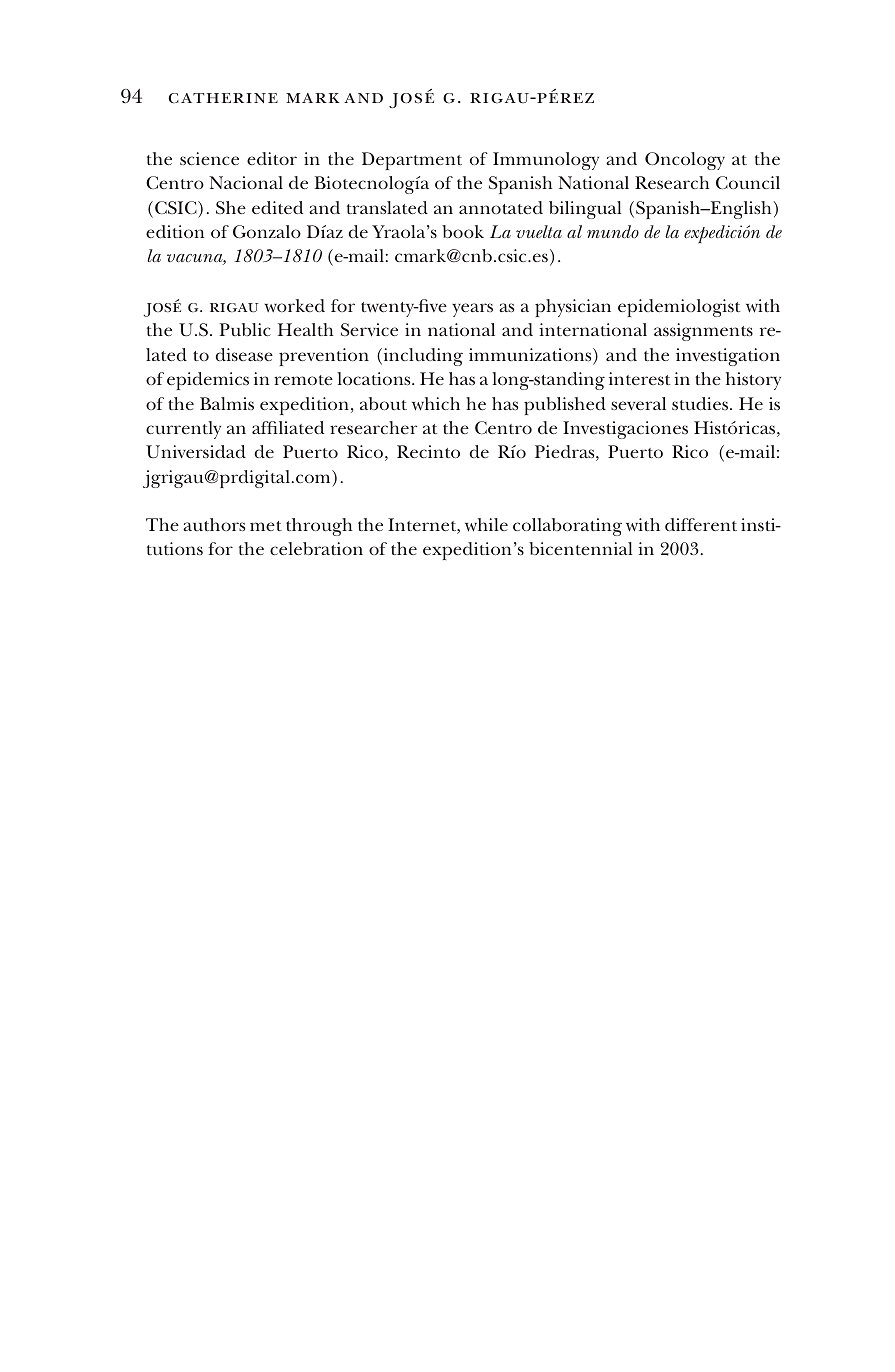 The image size is (895, 1372). Describe the element at coordinates (701, 524) in the document. I see `different` at that location.
